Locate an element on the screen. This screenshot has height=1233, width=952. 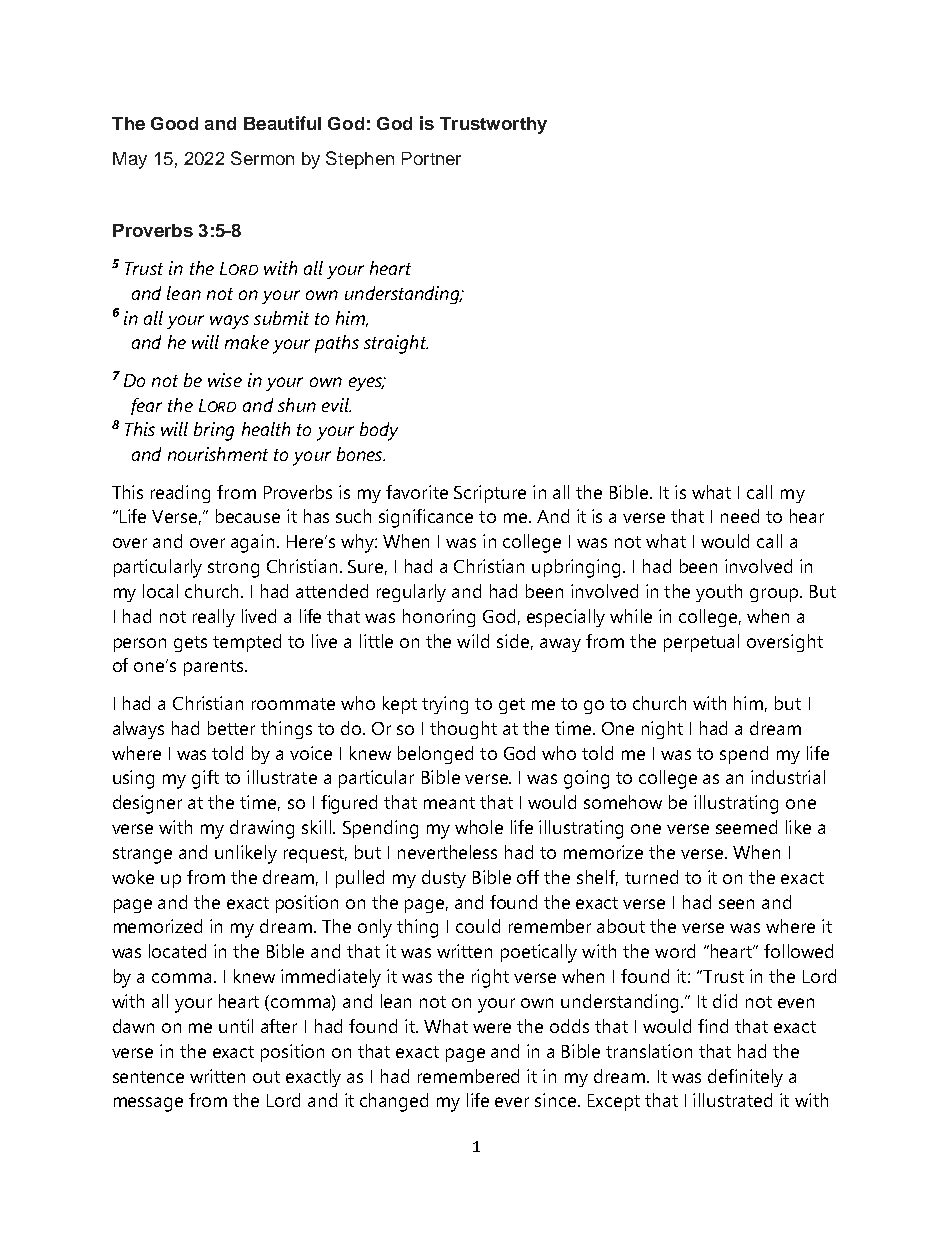
Sermon is located at coordinates (262, 158).
